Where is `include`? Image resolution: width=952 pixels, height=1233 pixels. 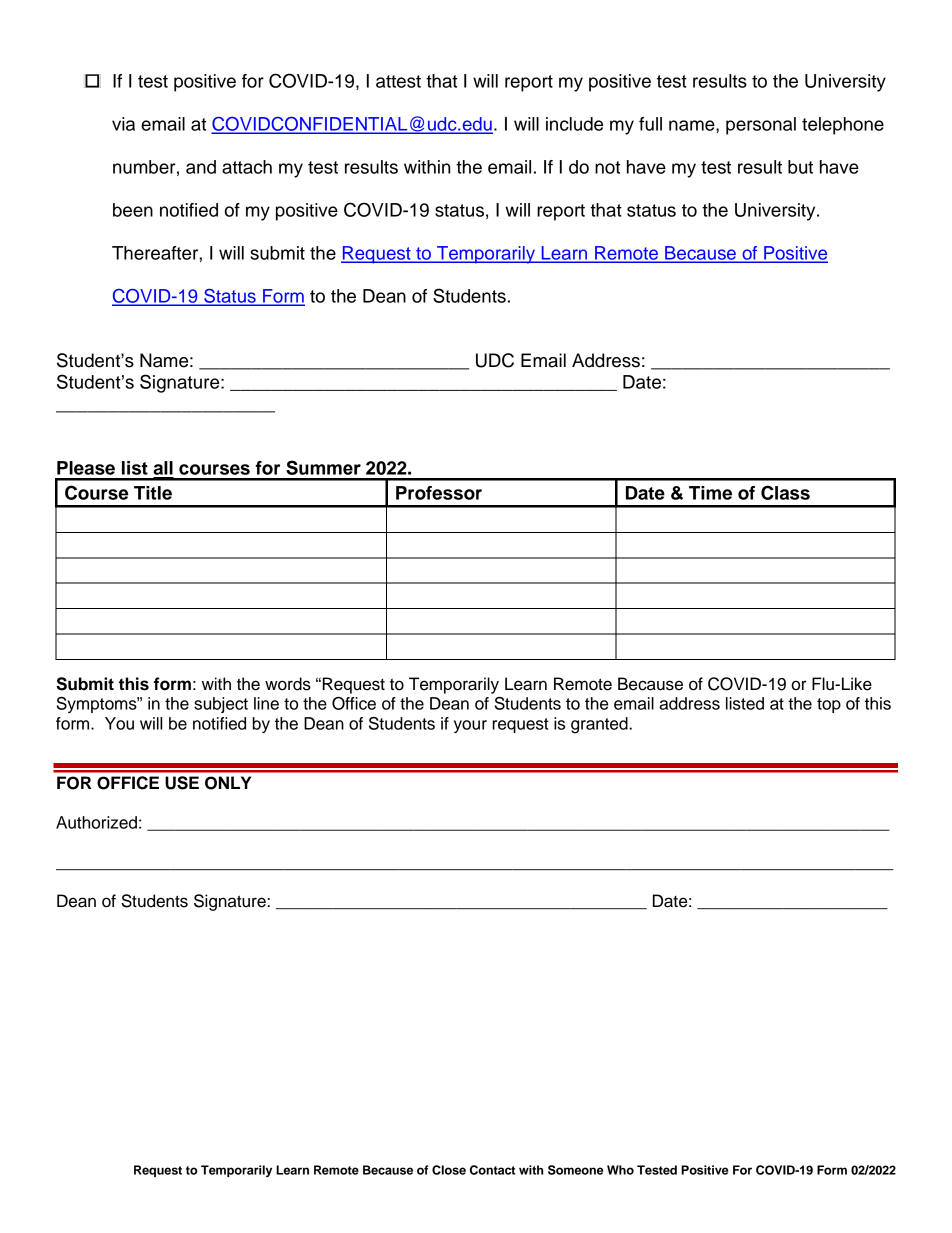
include is located at coordinates (574, 124).
